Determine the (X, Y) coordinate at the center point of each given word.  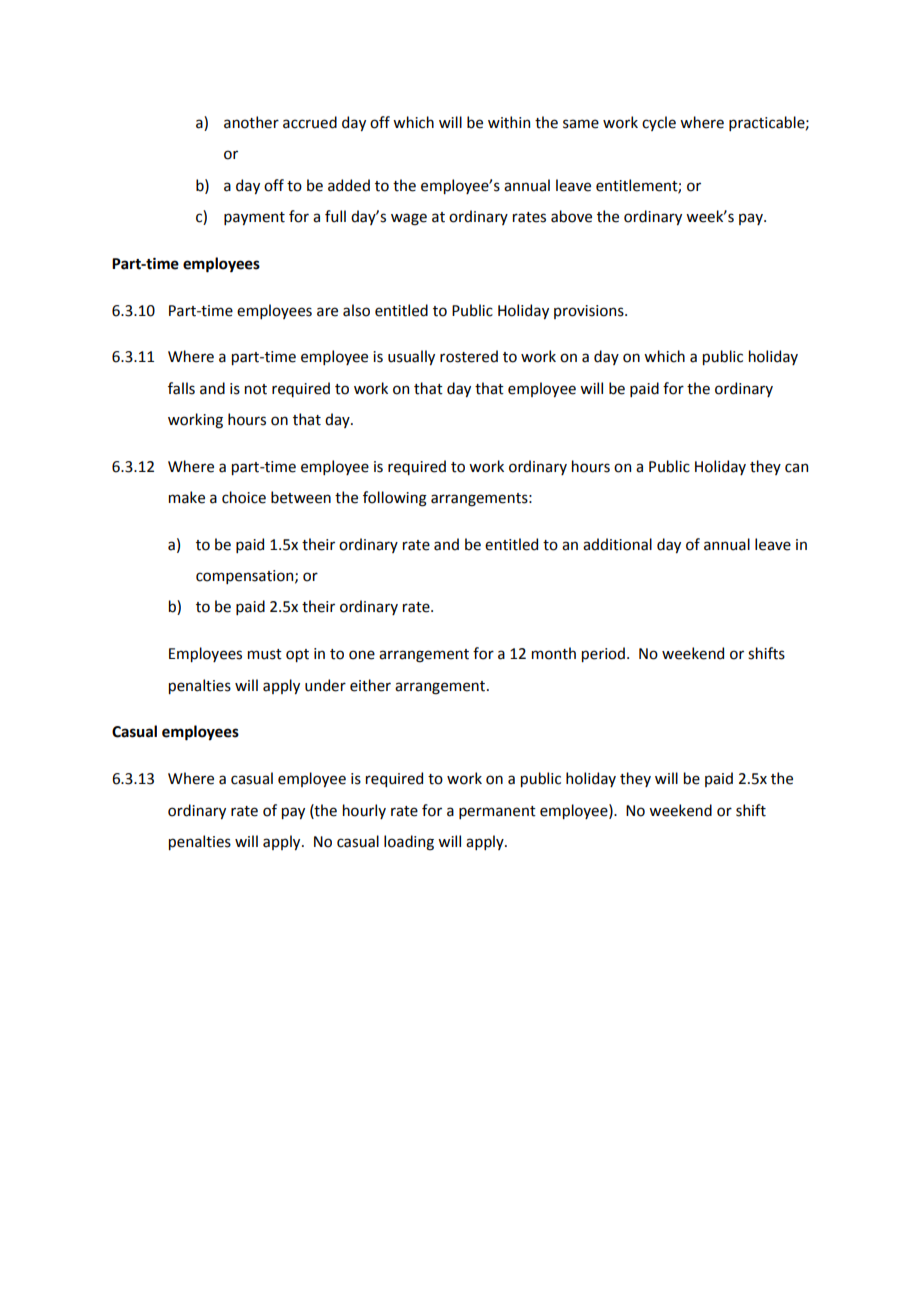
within (509, 122)
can (796, 468)
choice (244, 497)
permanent (497, 812)
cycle (659, 123)
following (395, 499)
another (251, 122)
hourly (364, 811)
